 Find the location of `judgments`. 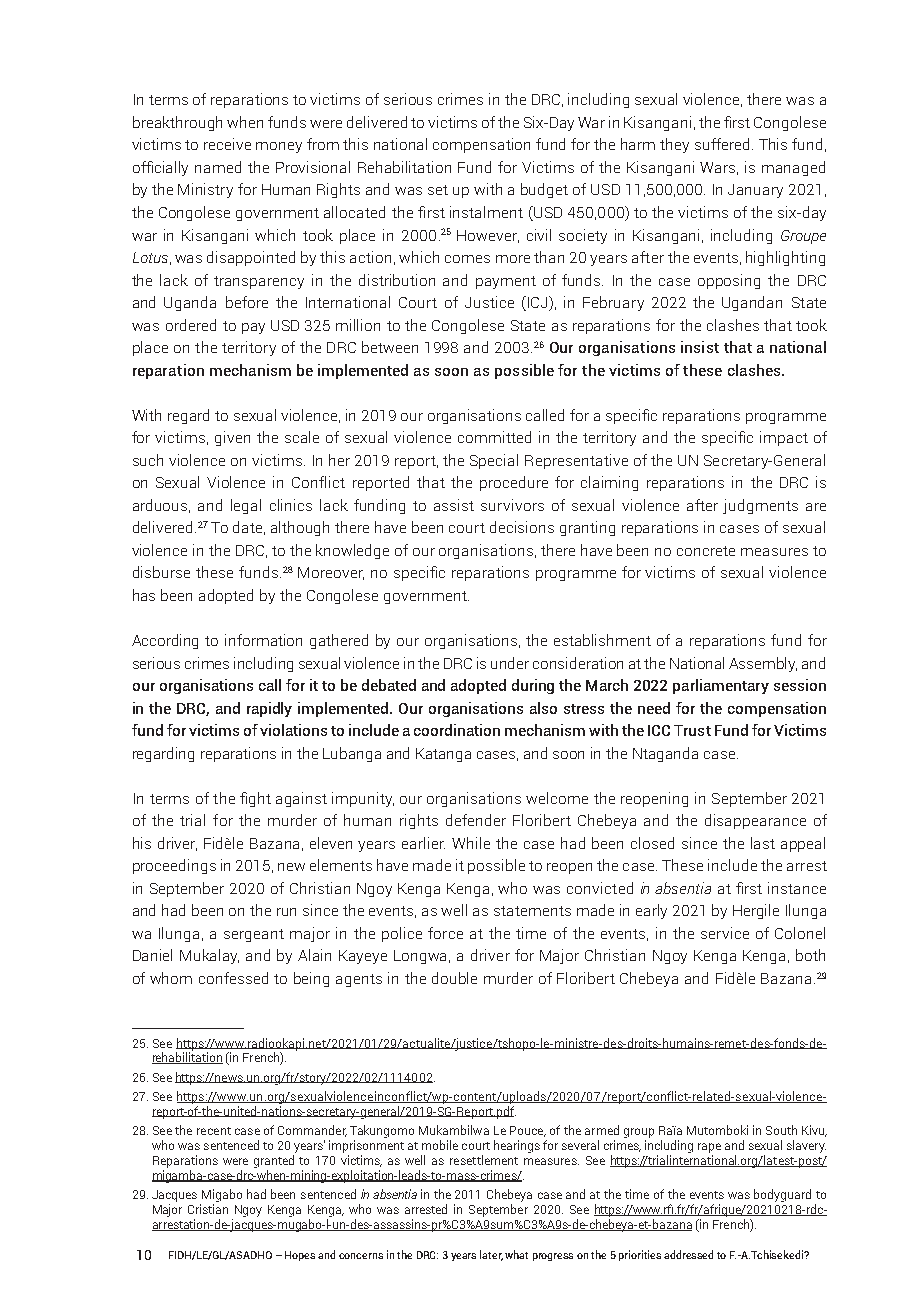

judgments is located at coordinates (760, 506).
